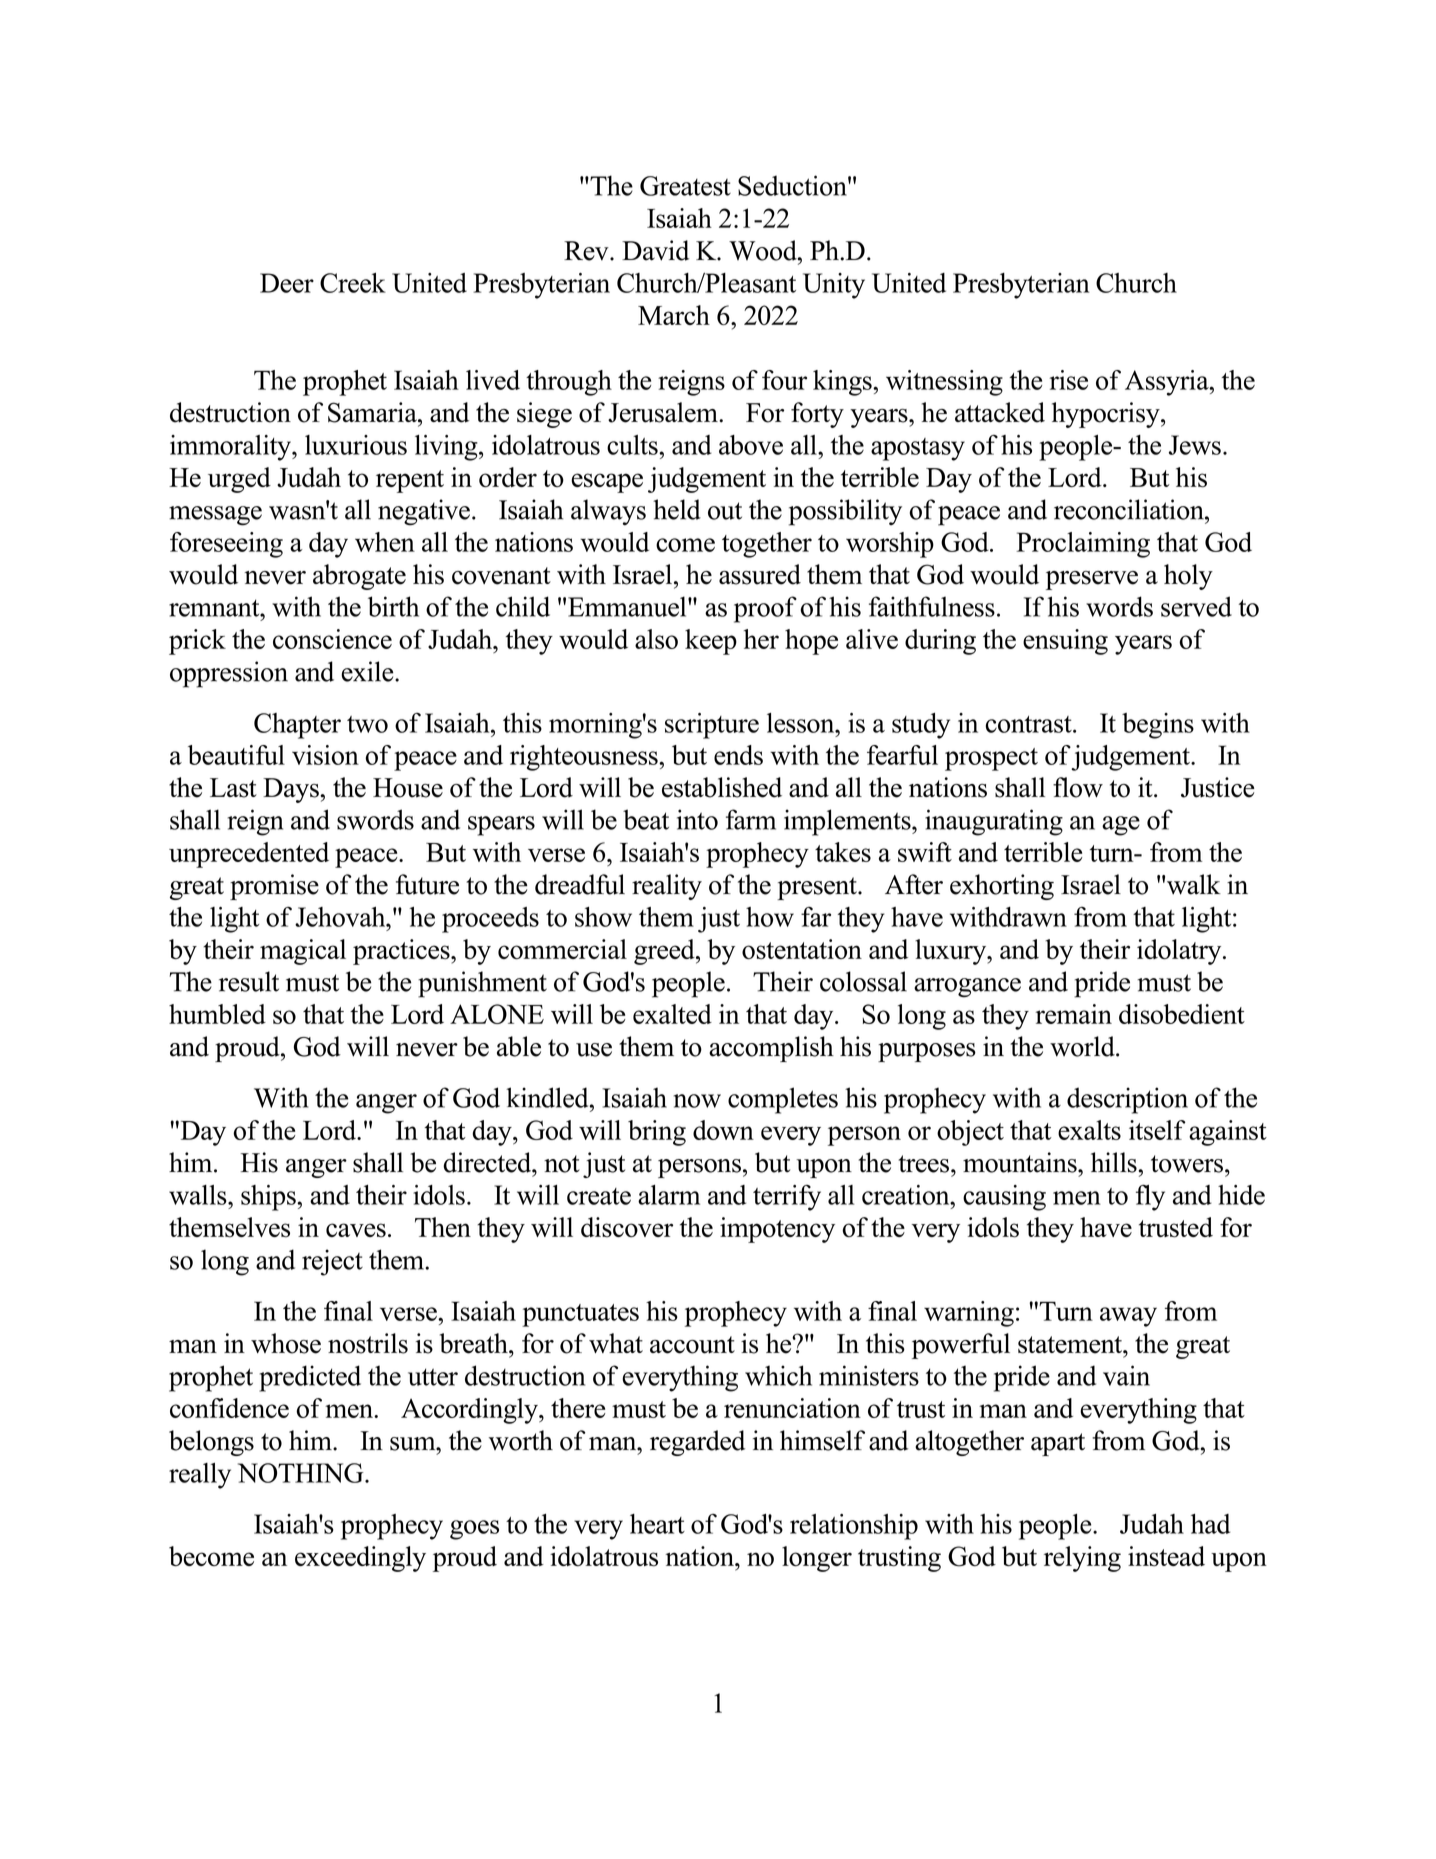 The height and width of the screenshot is (1859, 1436). Describe the element at coordinates (274, 887) in the screenshot. I see `promise` at that location.
